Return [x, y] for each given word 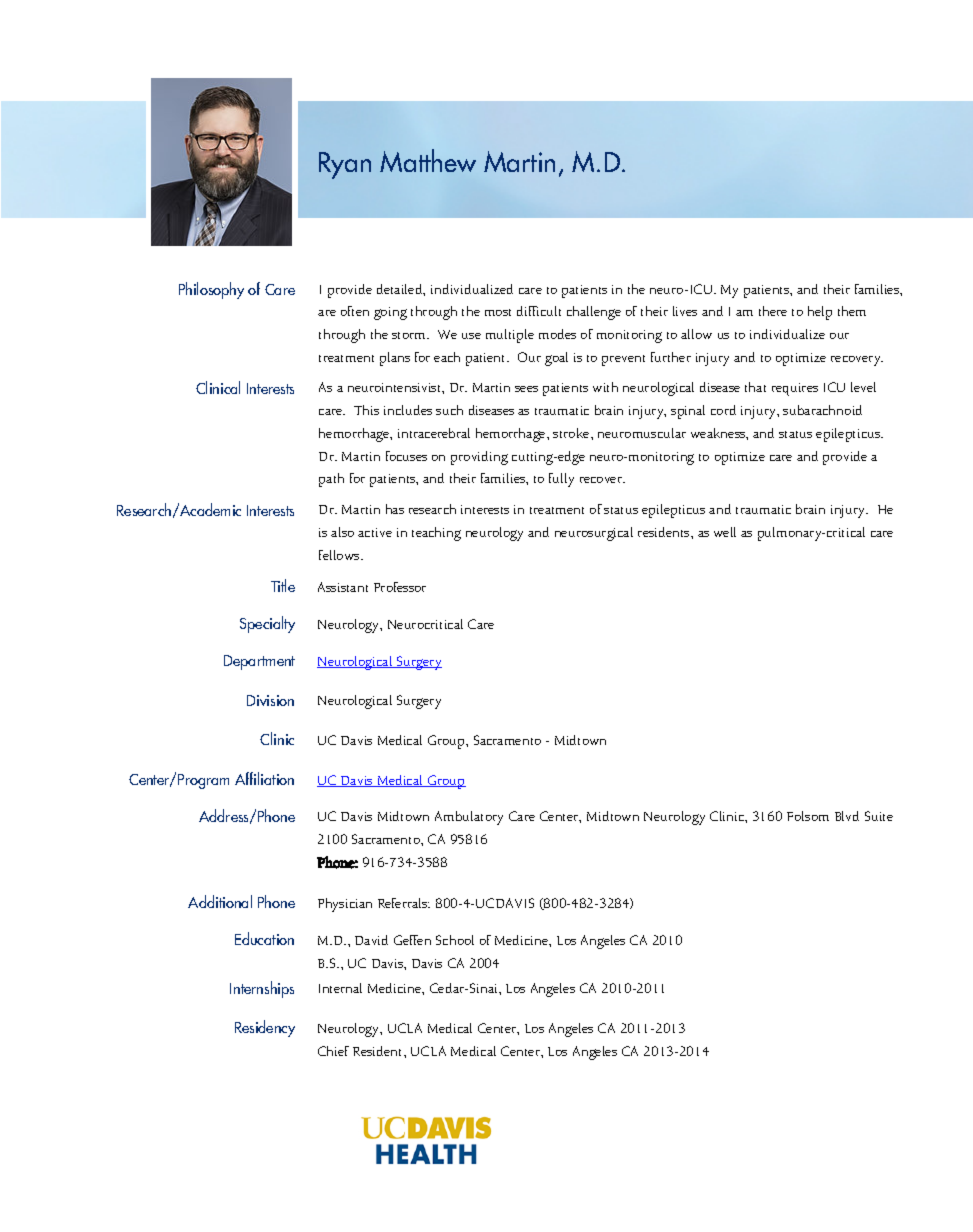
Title [283, 585]
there [773, 311]
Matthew [428, 160]
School [455, 940]
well [725, 532]
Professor [400, 587]
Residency [265, 1028]
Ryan [345, 165]
